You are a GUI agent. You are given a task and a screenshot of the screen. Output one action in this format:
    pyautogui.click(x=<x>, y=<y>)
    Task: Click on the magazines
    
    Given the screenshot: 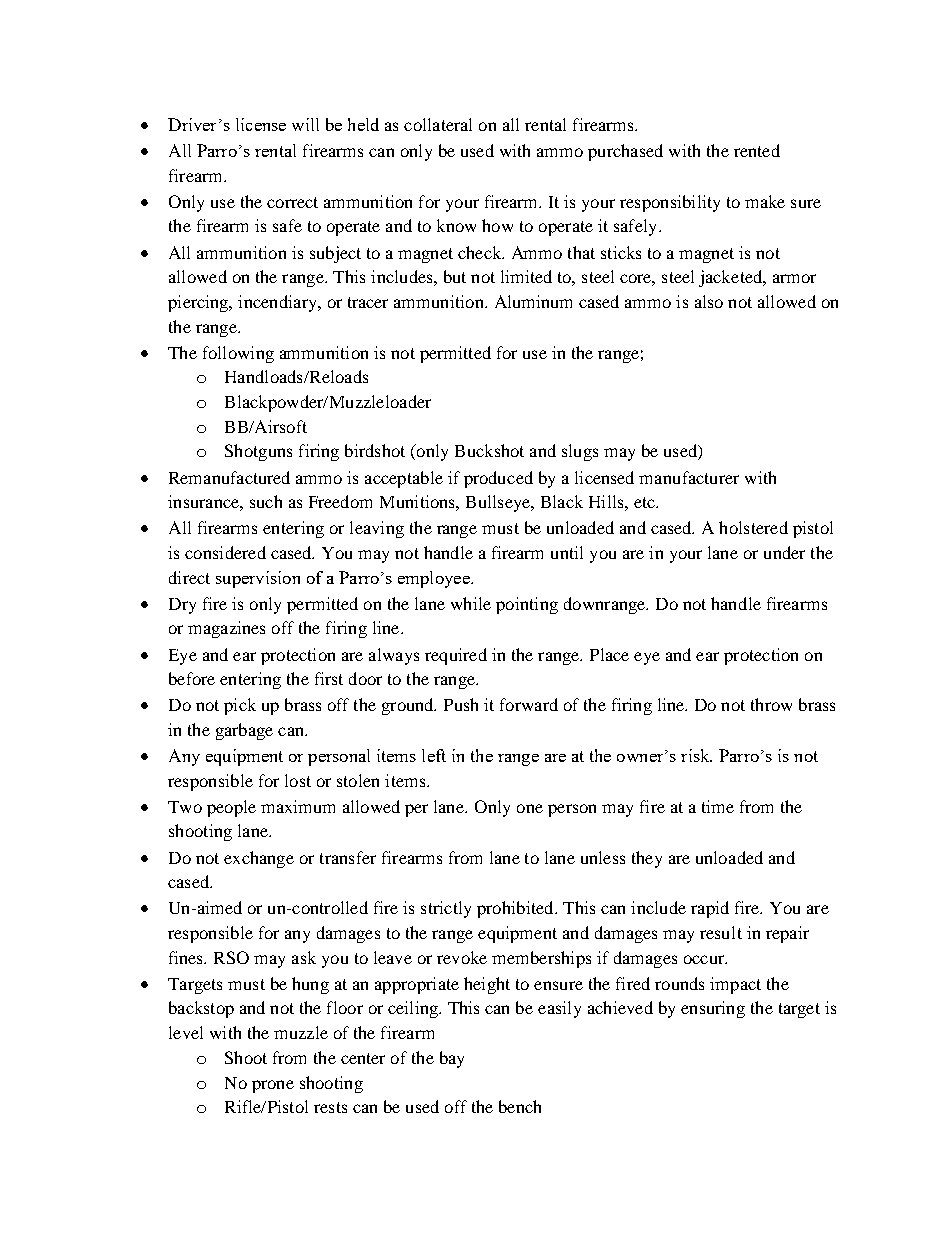 What is the action you would take?
    pyautogui.click(x=226, y=629)
